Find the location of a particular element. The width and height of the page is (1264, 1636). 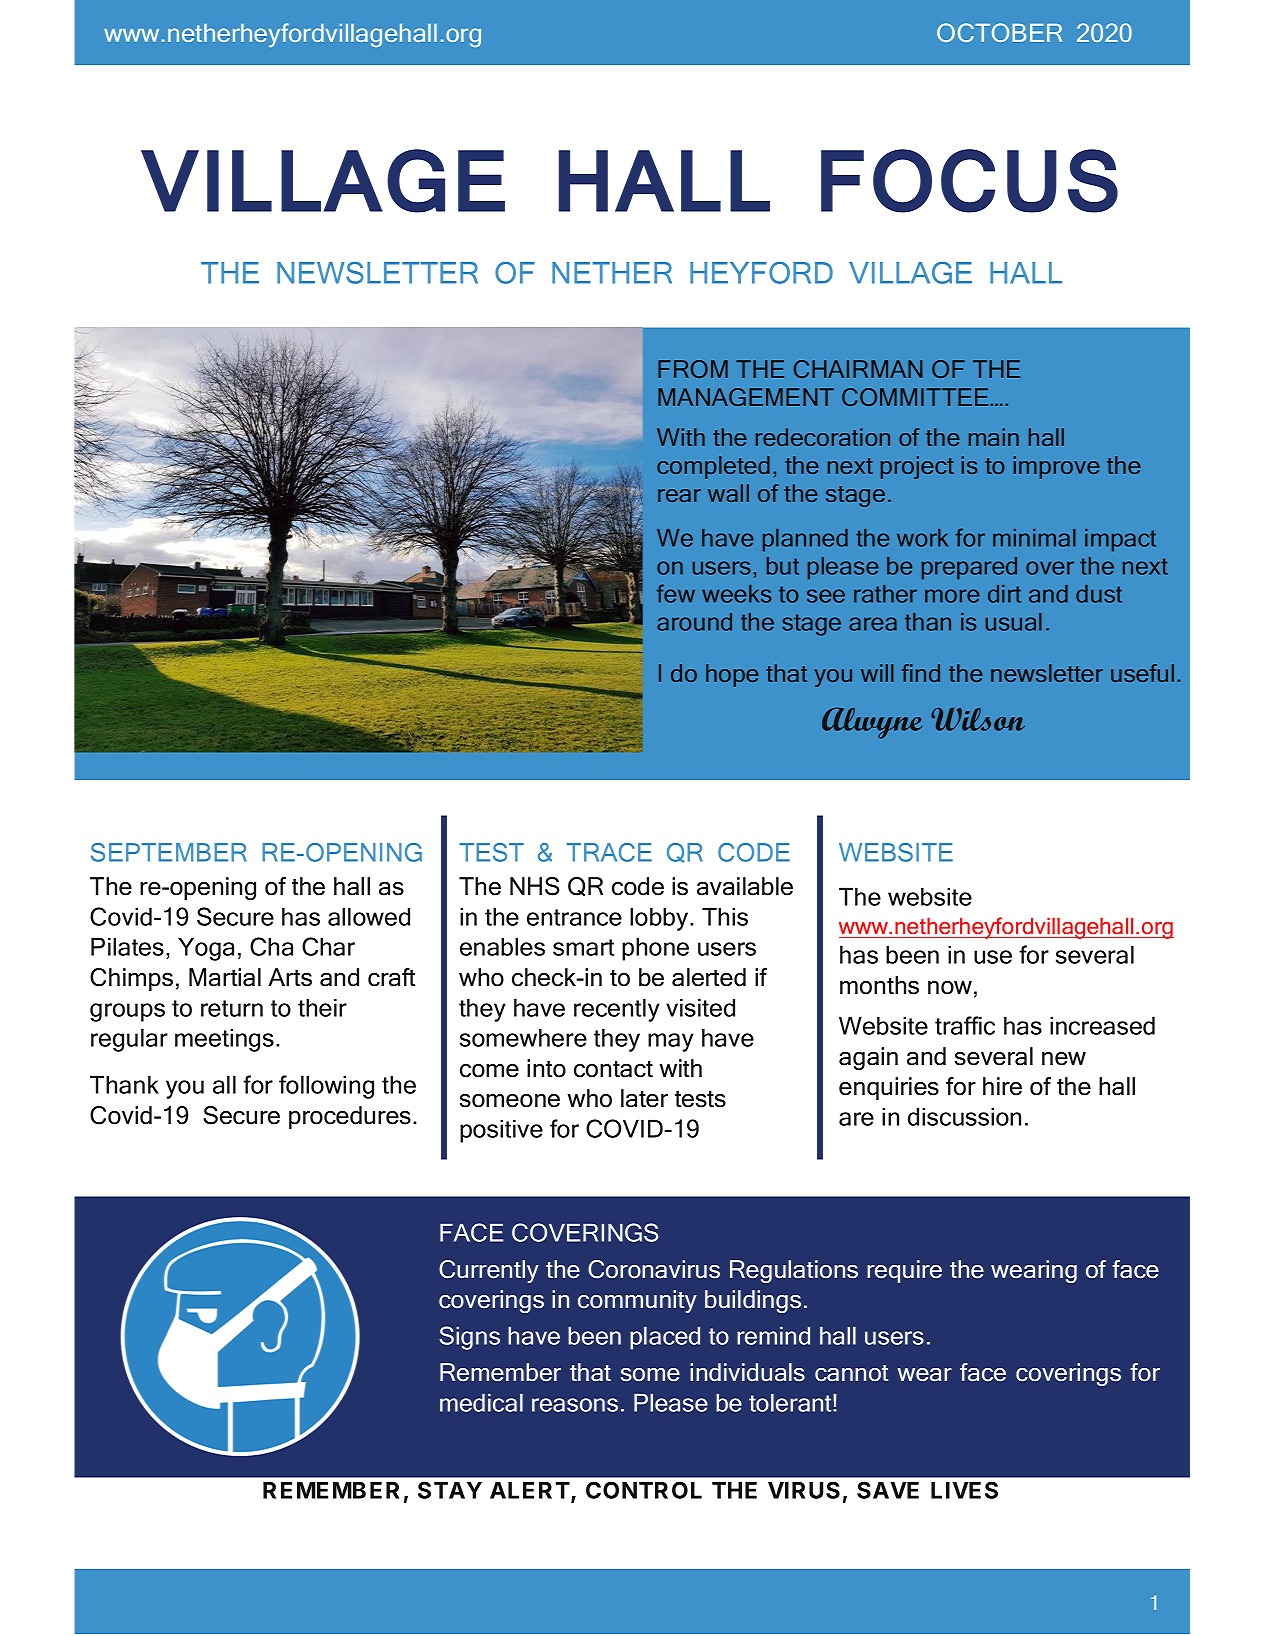

completed is located at coordinates (713, 467).
